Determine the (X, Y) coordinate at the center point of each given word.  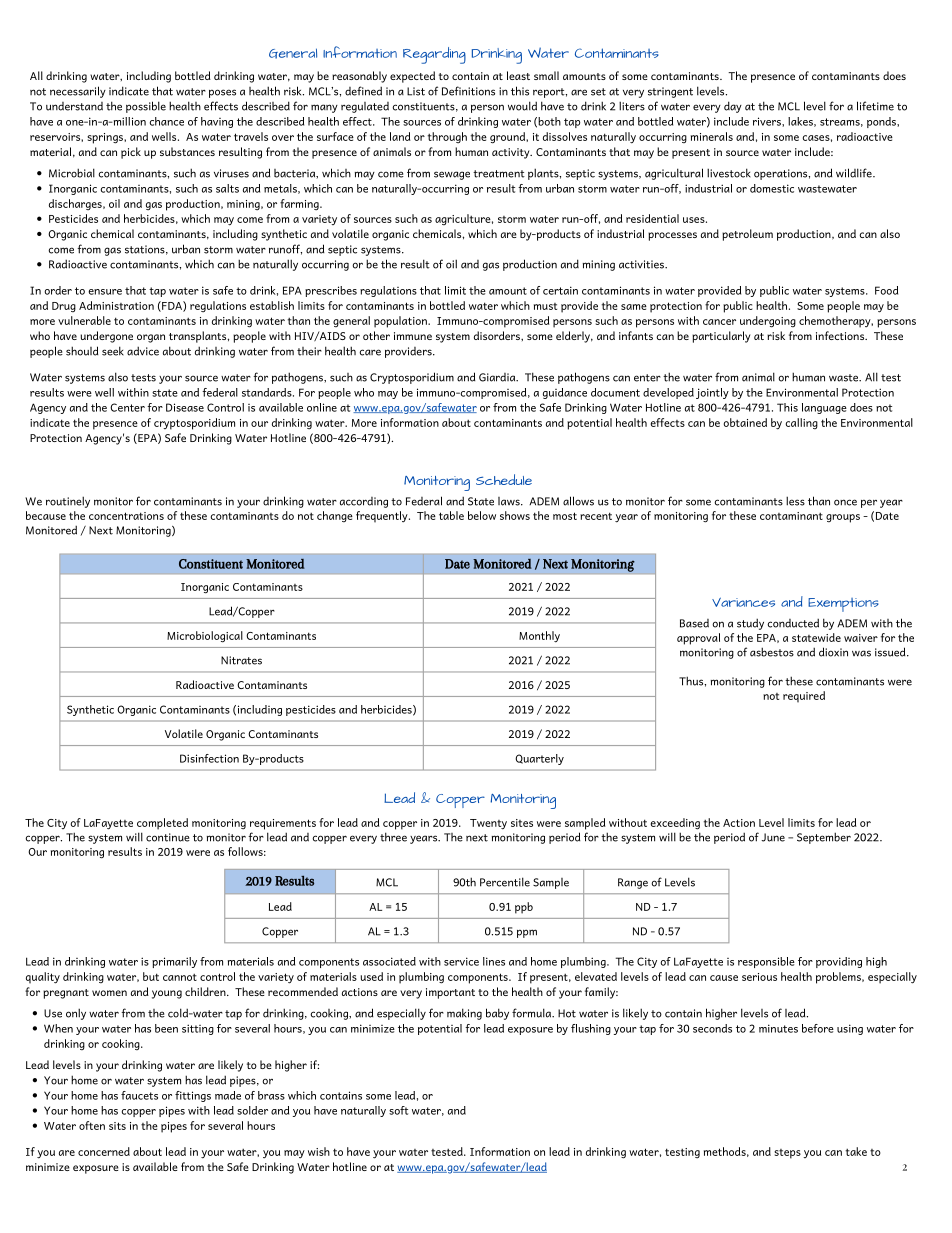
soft (398, 1110)
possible (146, 107)
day (733, 107)
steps (787, 1154)
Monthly (539, 637)
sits (117, 1126)
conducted (793, 623)
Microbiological (205, 637)
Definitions (468, 91)
